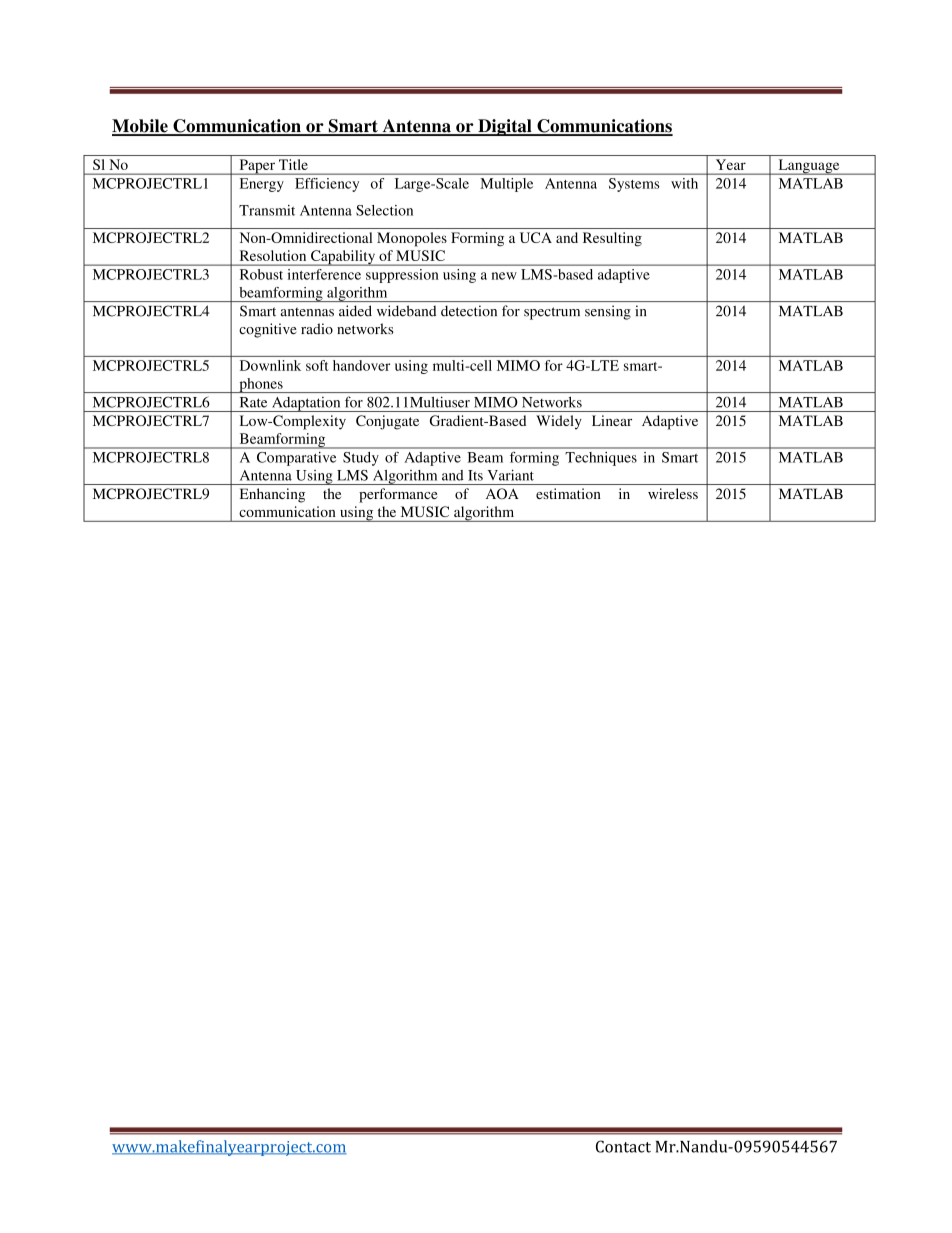  Describe the element at coordinates (257, 167) in the screenshot. I see `Paper` at that location.
